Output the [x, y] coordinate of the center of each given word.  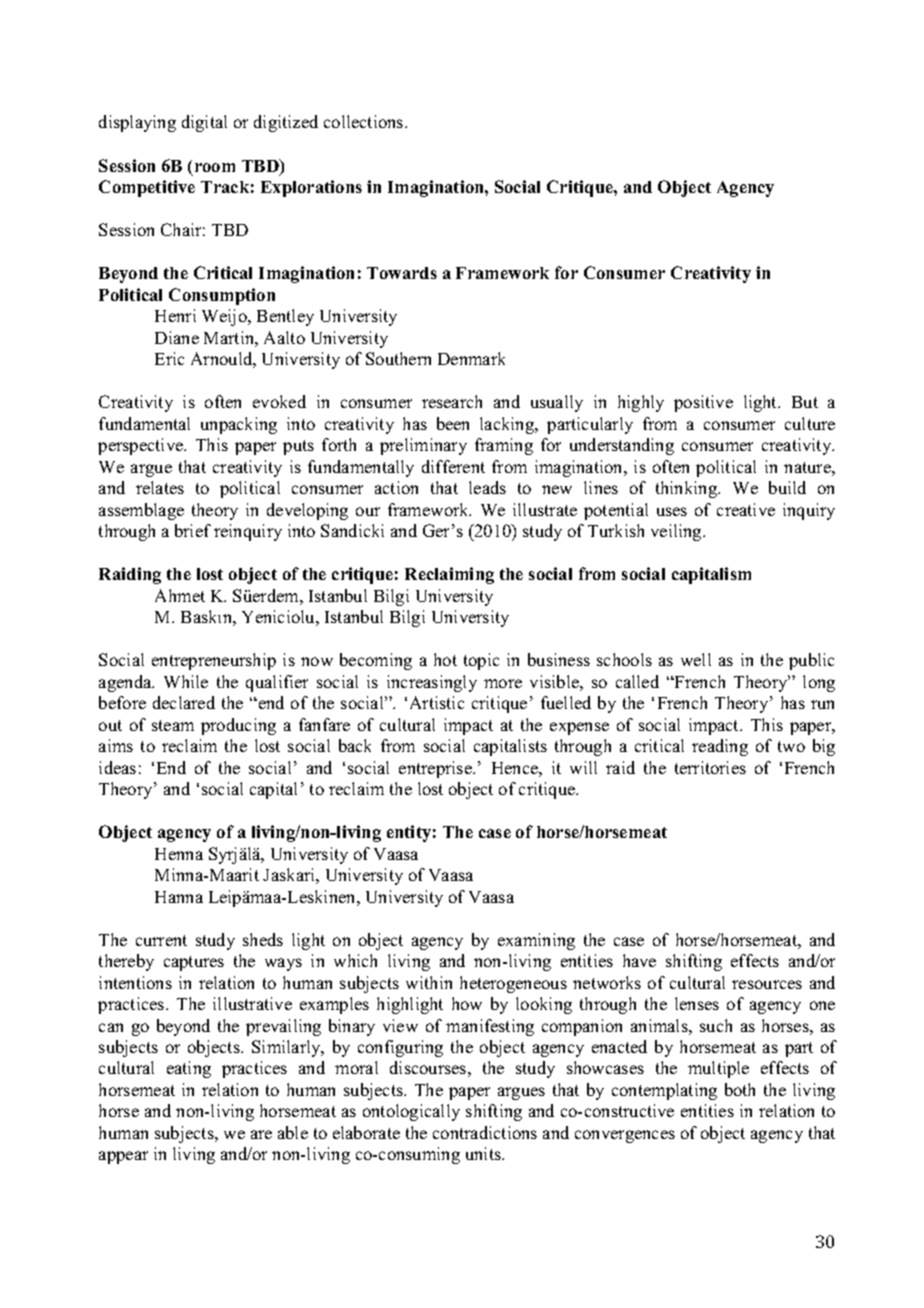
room [215, 167]
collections [365, 121]
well [696, 659]
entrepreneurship [214, 661]
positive [703, 403]
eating [189, 1069]
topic [481, 661]
